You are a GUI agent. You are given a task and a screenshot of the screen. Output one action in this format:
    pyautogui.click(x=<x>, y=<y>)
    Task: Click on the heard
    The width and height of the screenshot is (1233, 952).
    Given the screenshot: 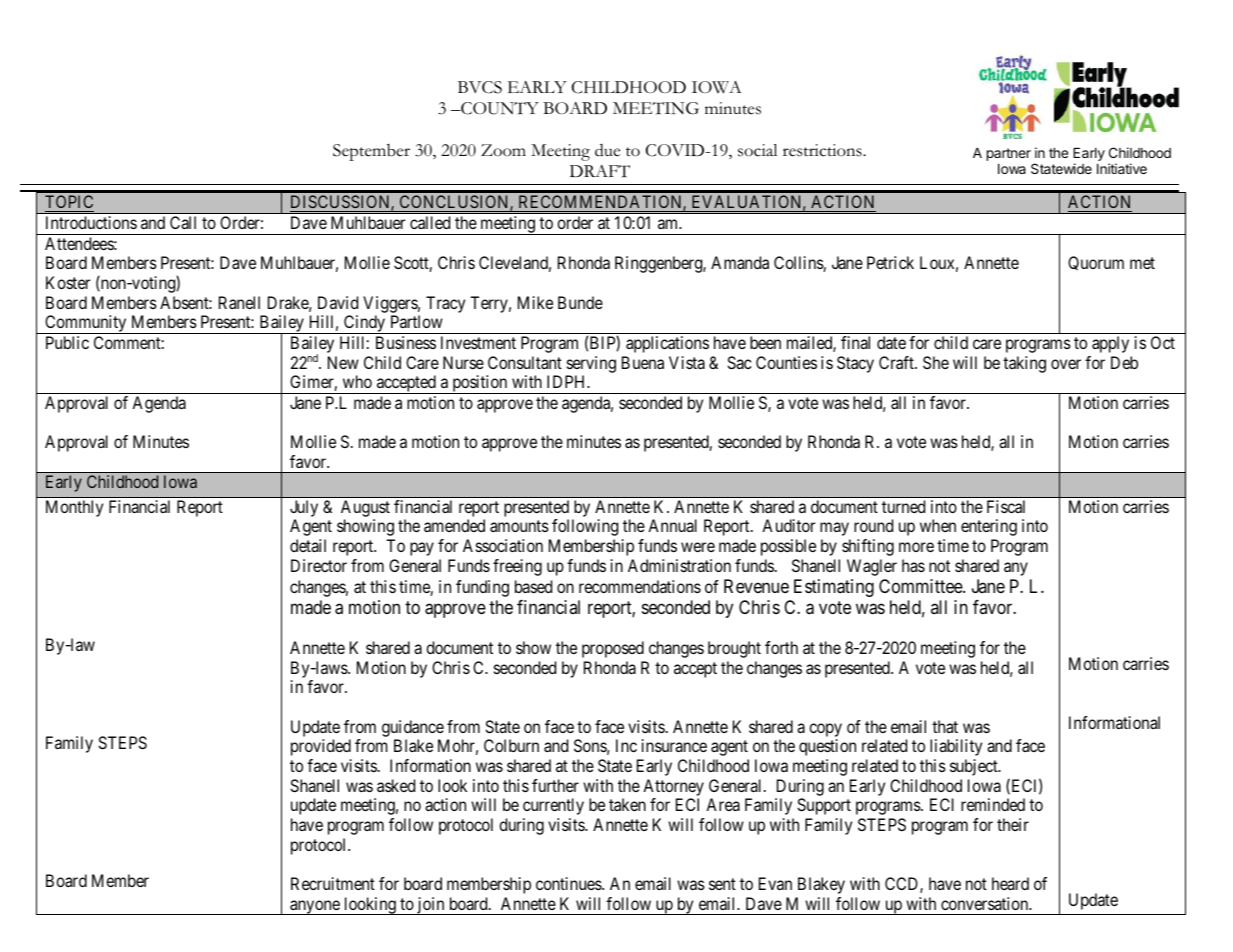 What is the action you would take?
    pyautogui.click(x=1010, y=883)
